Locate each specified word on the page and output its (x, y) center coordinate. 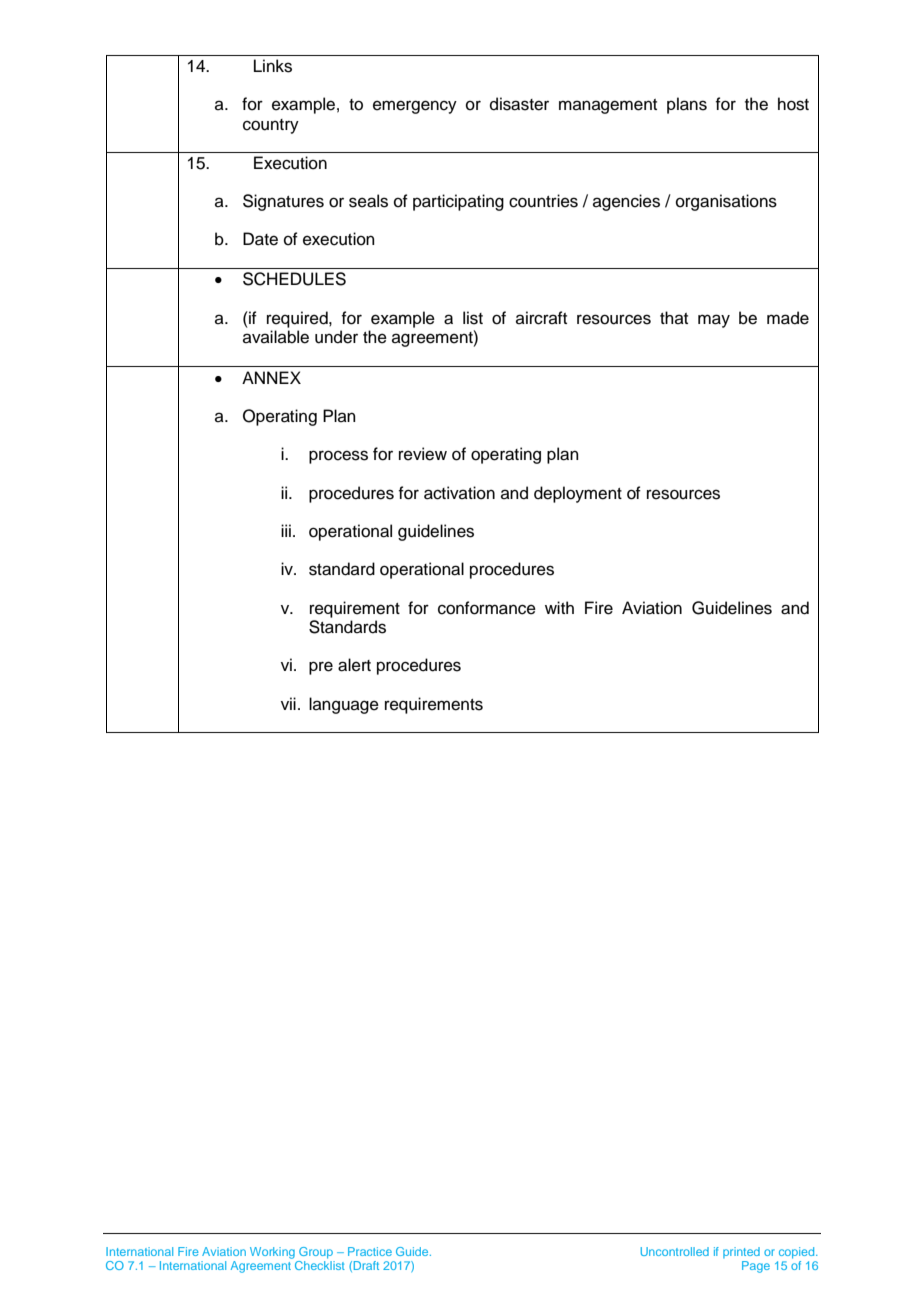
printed (741, 1252)
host (793, 104)
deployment (578, 494)
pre (321, 668)
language (344, 705)
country (271, 126)
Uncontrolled (675, 1251)
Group (316, 1253)
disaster (519, 104)
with (559, 607)
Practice (370, 1251)
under (336, 337)
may (714, 321)
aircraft (541, 318)
